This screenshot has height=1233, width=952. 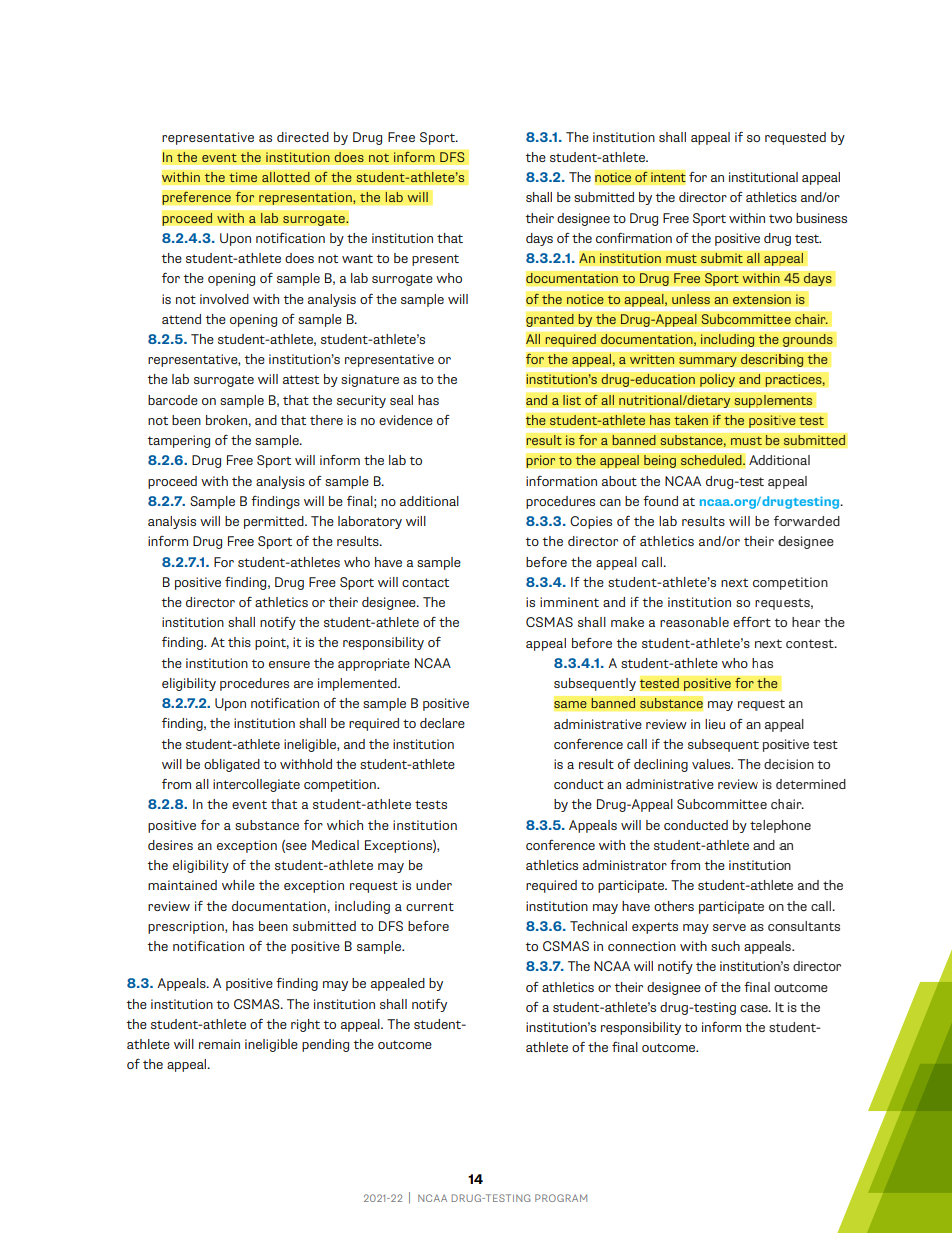 What do you see at coordinates (708, 362) in the screenshot?
I see `summary` at bounding box center [708, 362].
